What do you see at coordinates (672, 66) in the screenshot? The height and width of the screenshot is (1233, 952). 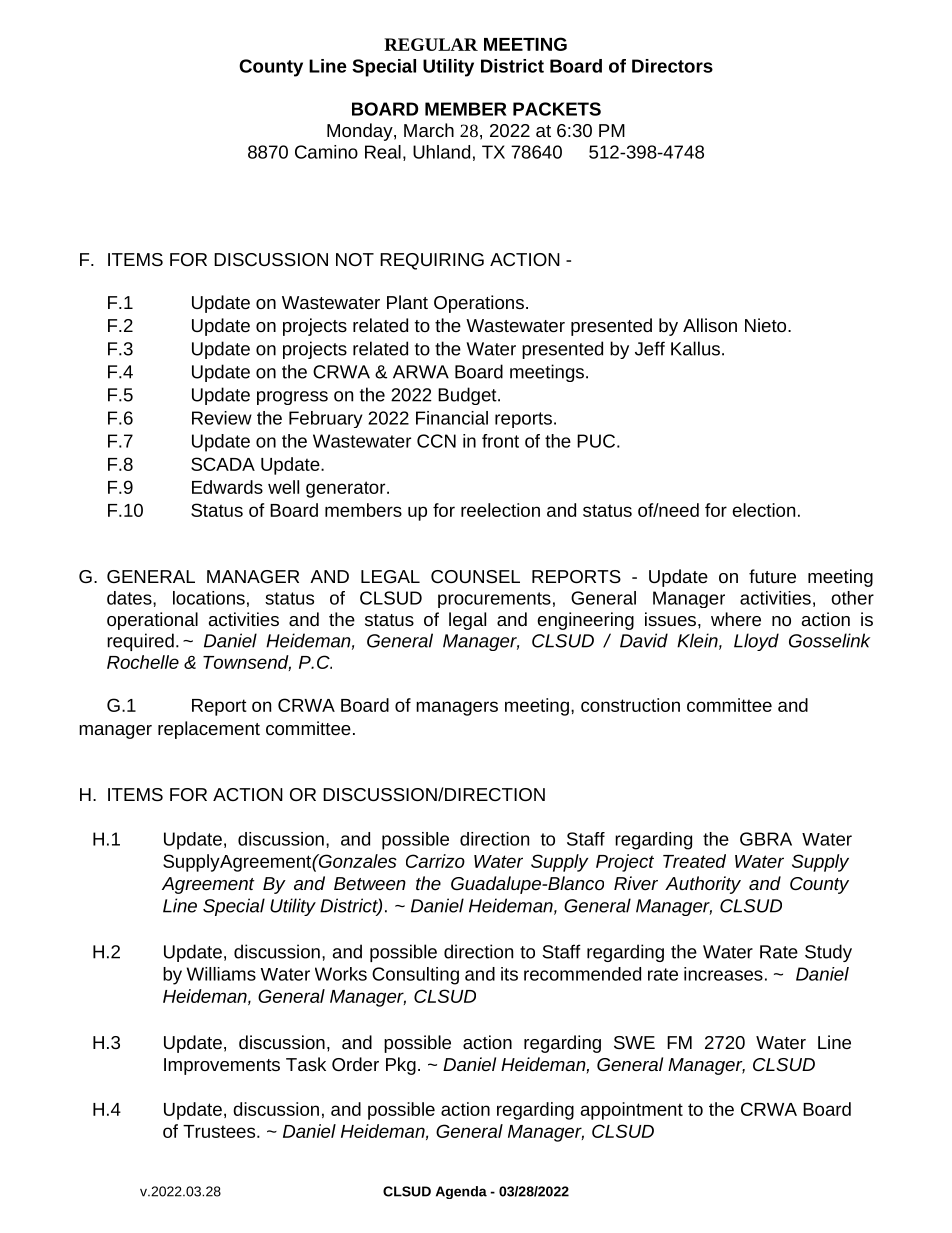 I see `Directors` at bounding box center [672, 66].
